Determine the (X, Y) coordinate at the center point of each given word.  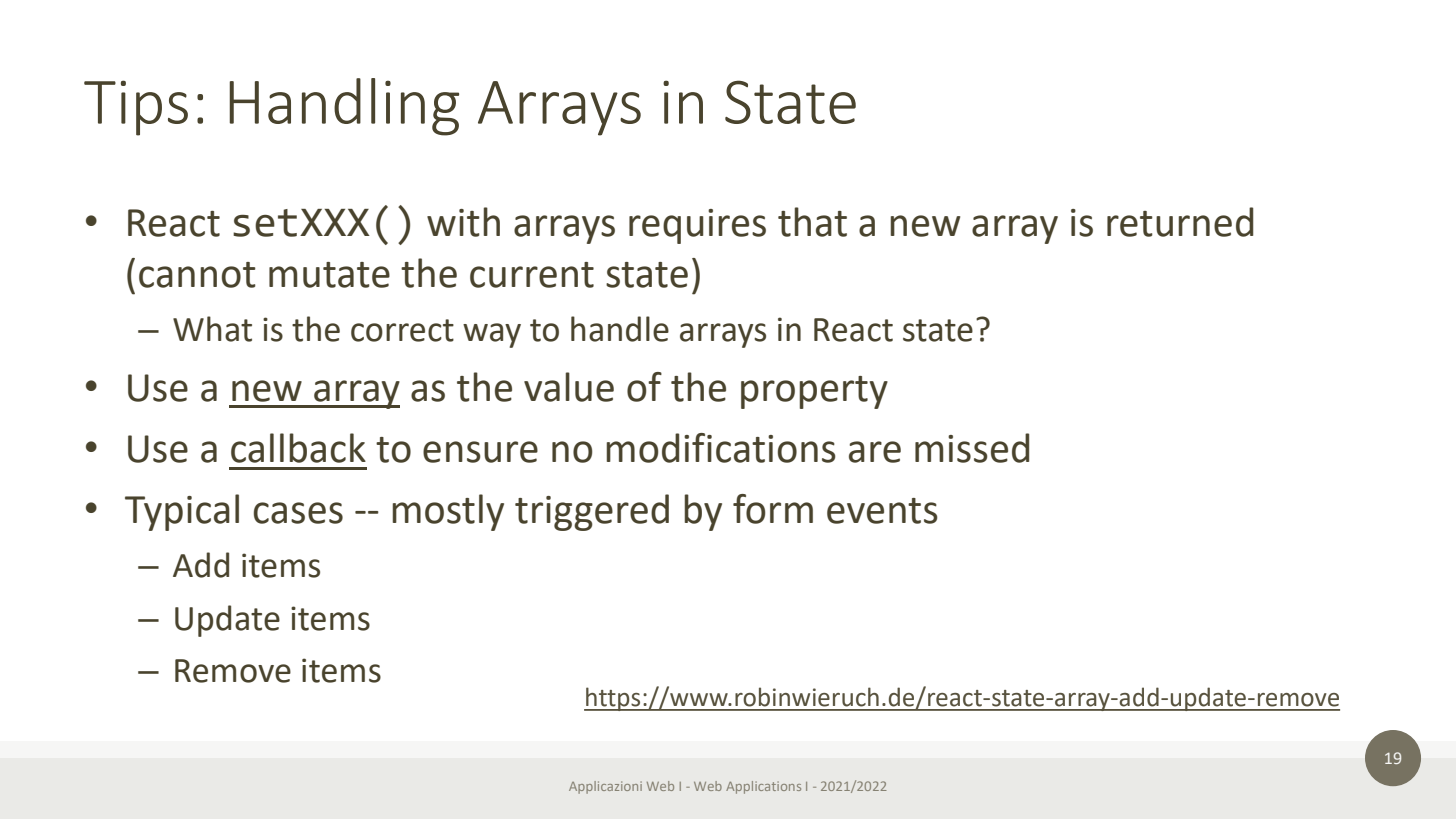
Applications (763, 787)
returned (1180, 222)
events (882, 511)
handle (620, 329)
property (814, 392)
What (212, 329)
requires (697, 226)
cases (298, 513)
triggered (592, 512)
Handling (344, 107)
